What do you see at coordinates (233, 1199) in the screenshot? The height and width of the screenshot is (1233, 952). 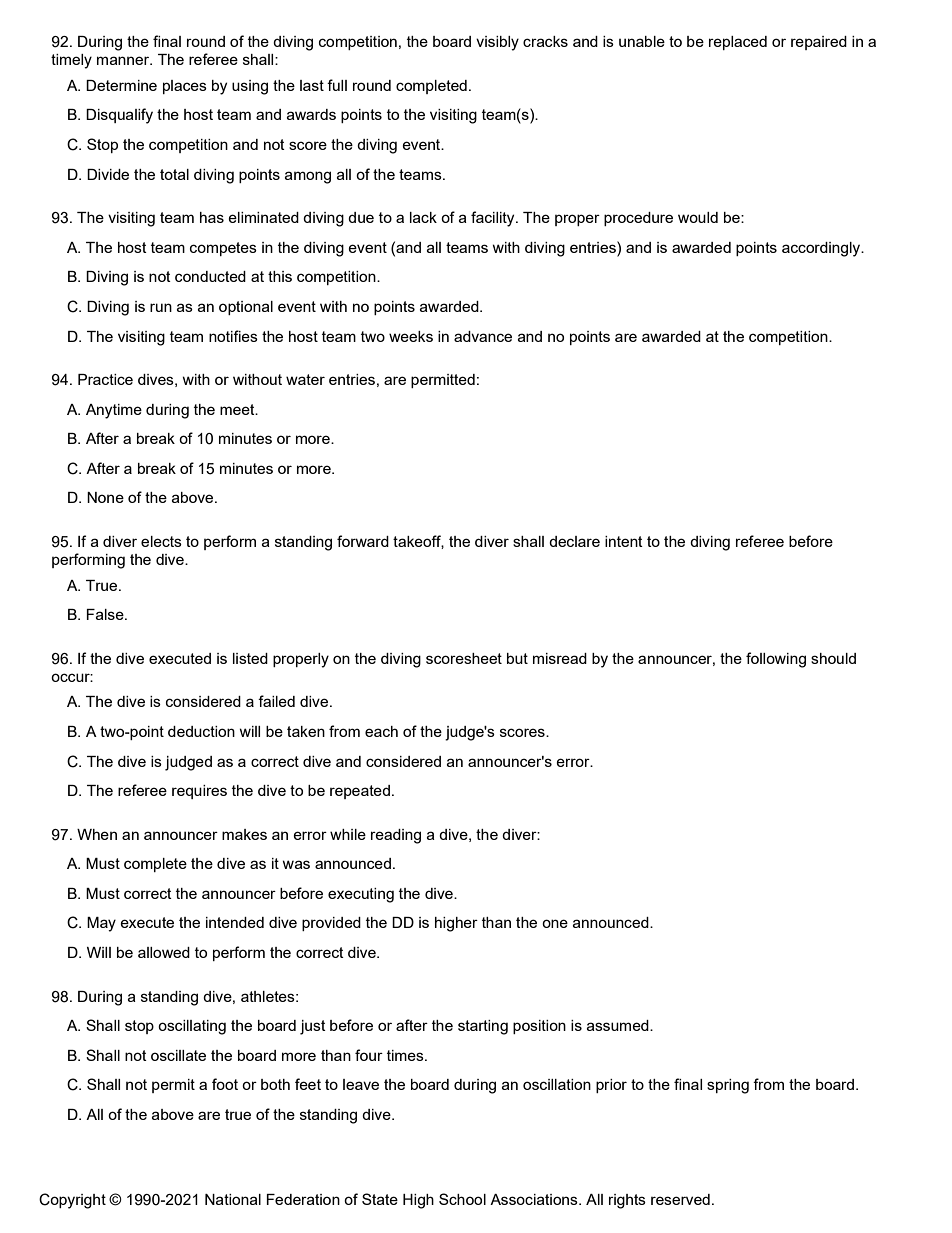 I see `National` at bounding box center [233, 1199].
